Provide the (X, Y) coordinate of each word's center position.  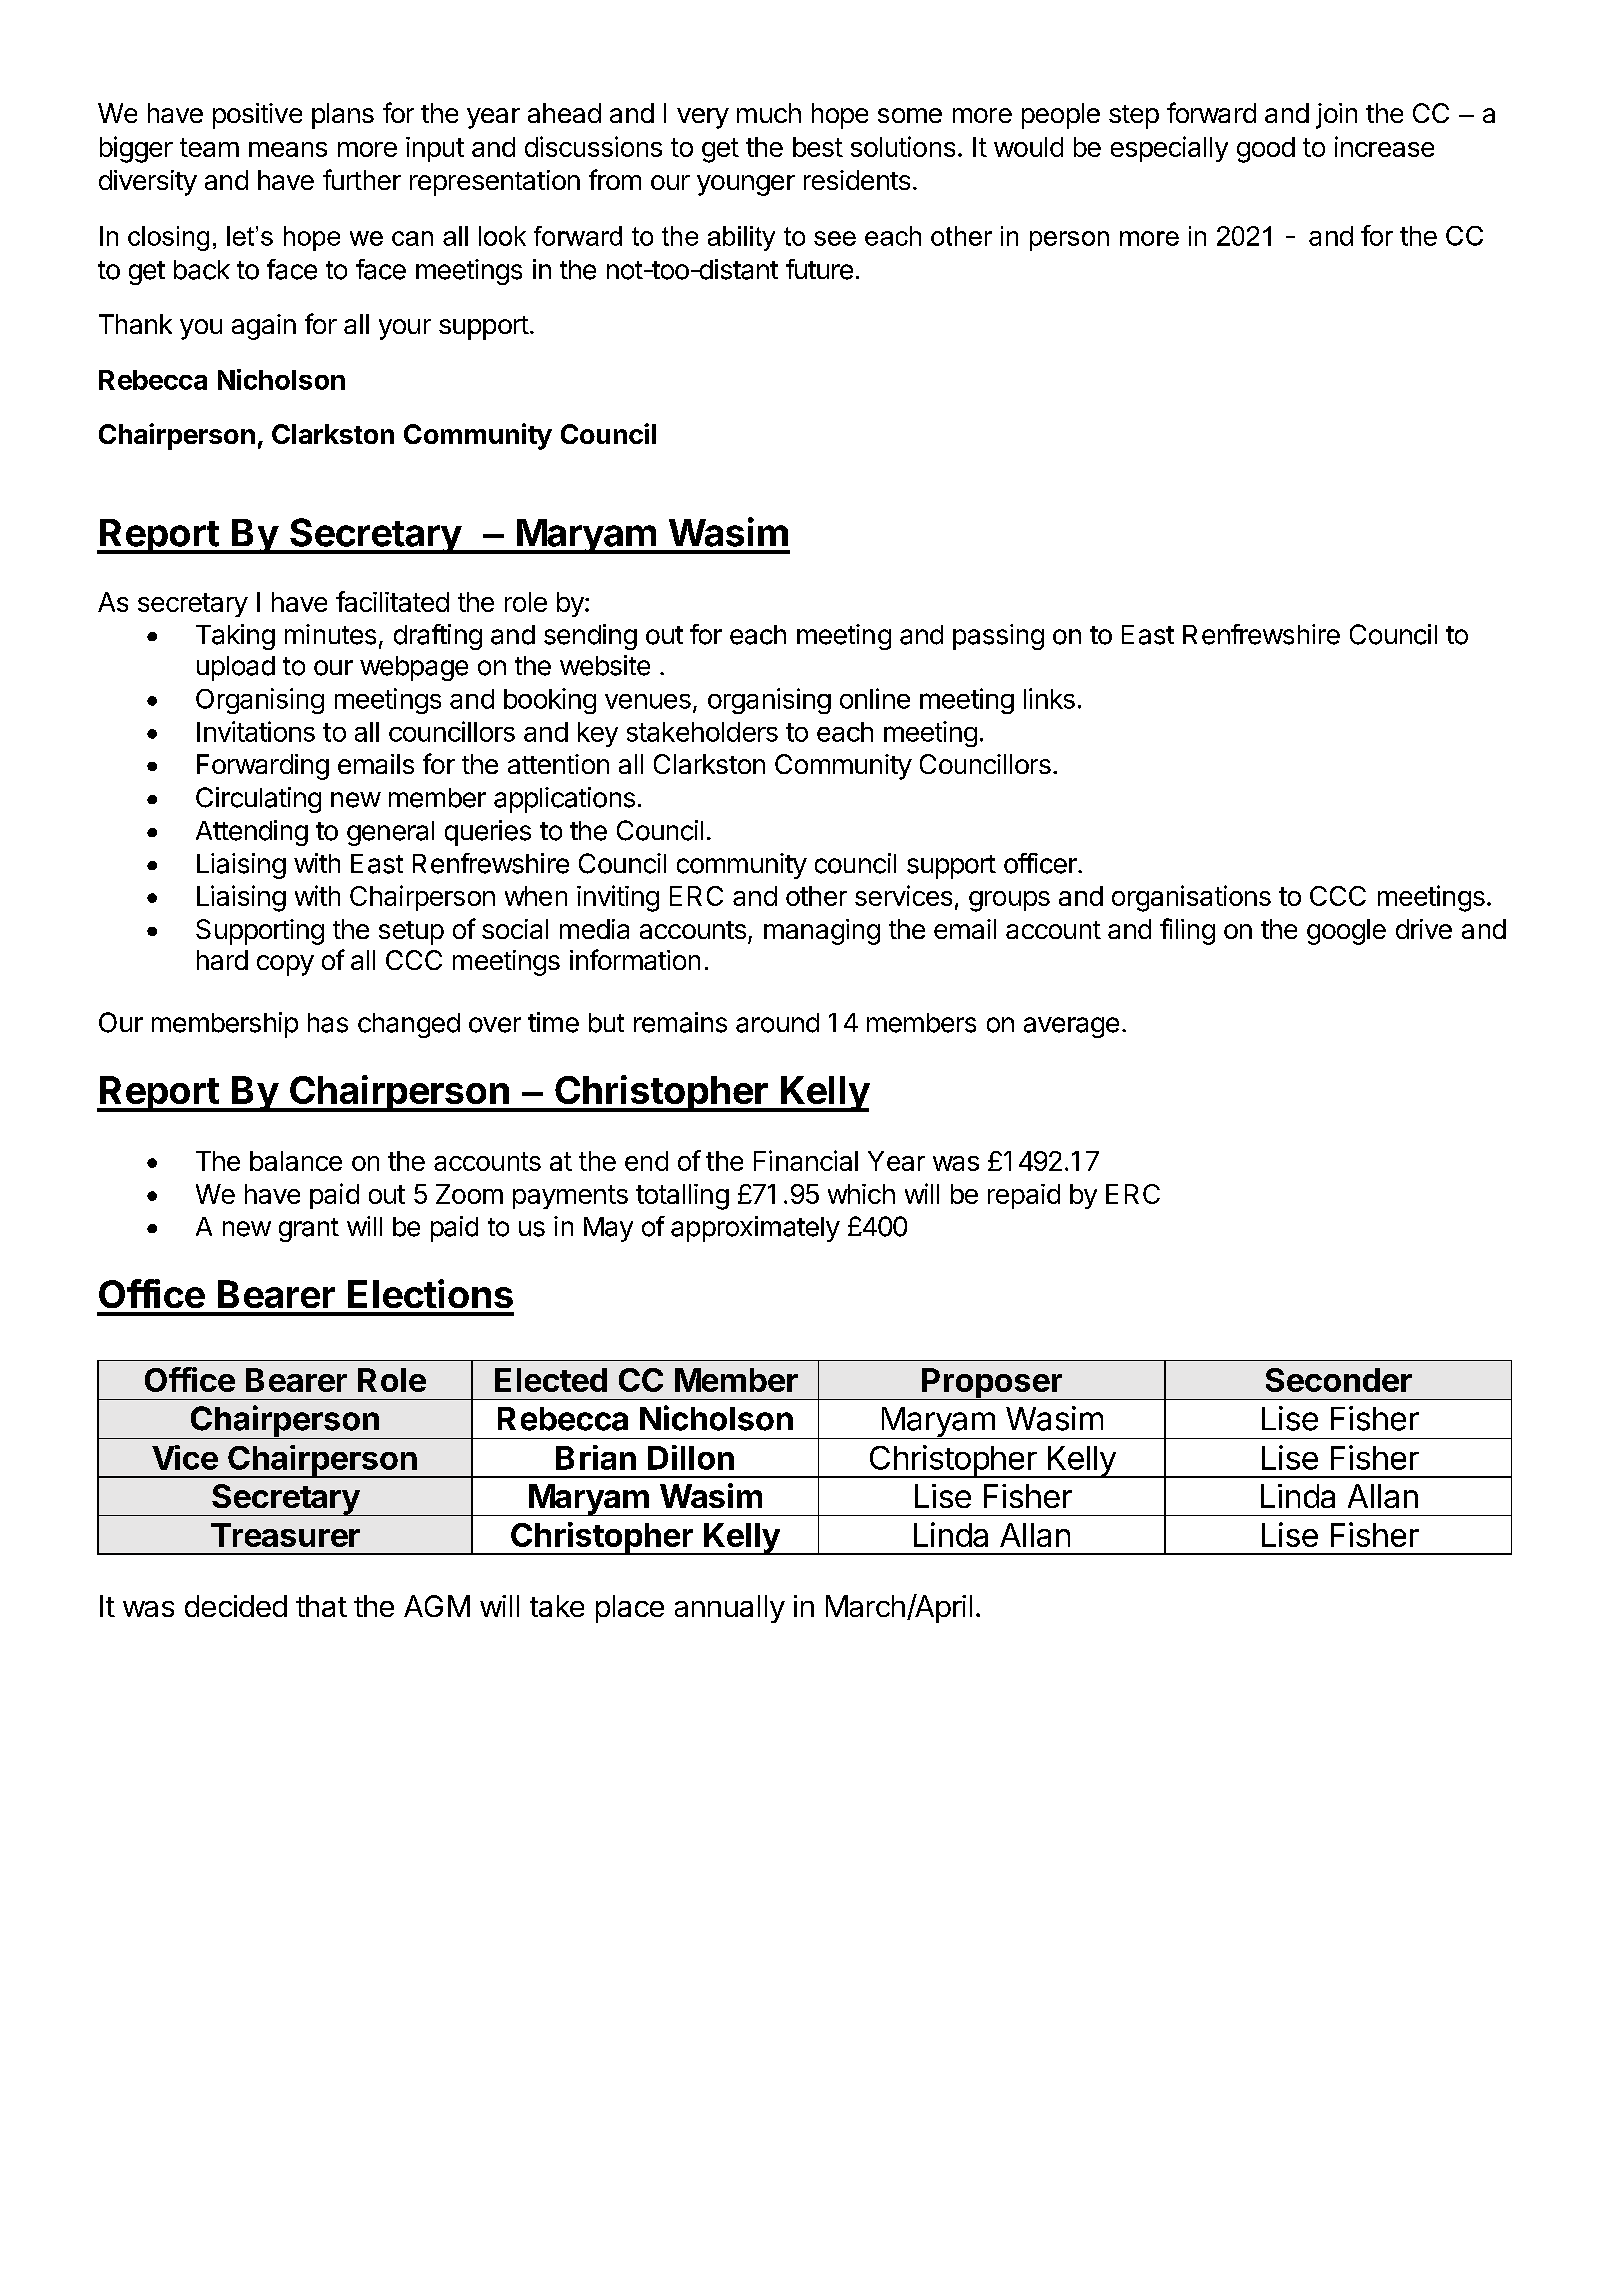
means (288, 149)
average (1071, 1027)
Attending (252, 833)
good (1266, 150)
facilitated (392, 601)
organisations (1191, 898)
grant (309, 1230)
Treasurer (285, 1535)
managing (822, 932)
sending (590, 637)
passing (998, 637)
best (818, 147)
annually (730, 1609)
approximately (755, 1229)
